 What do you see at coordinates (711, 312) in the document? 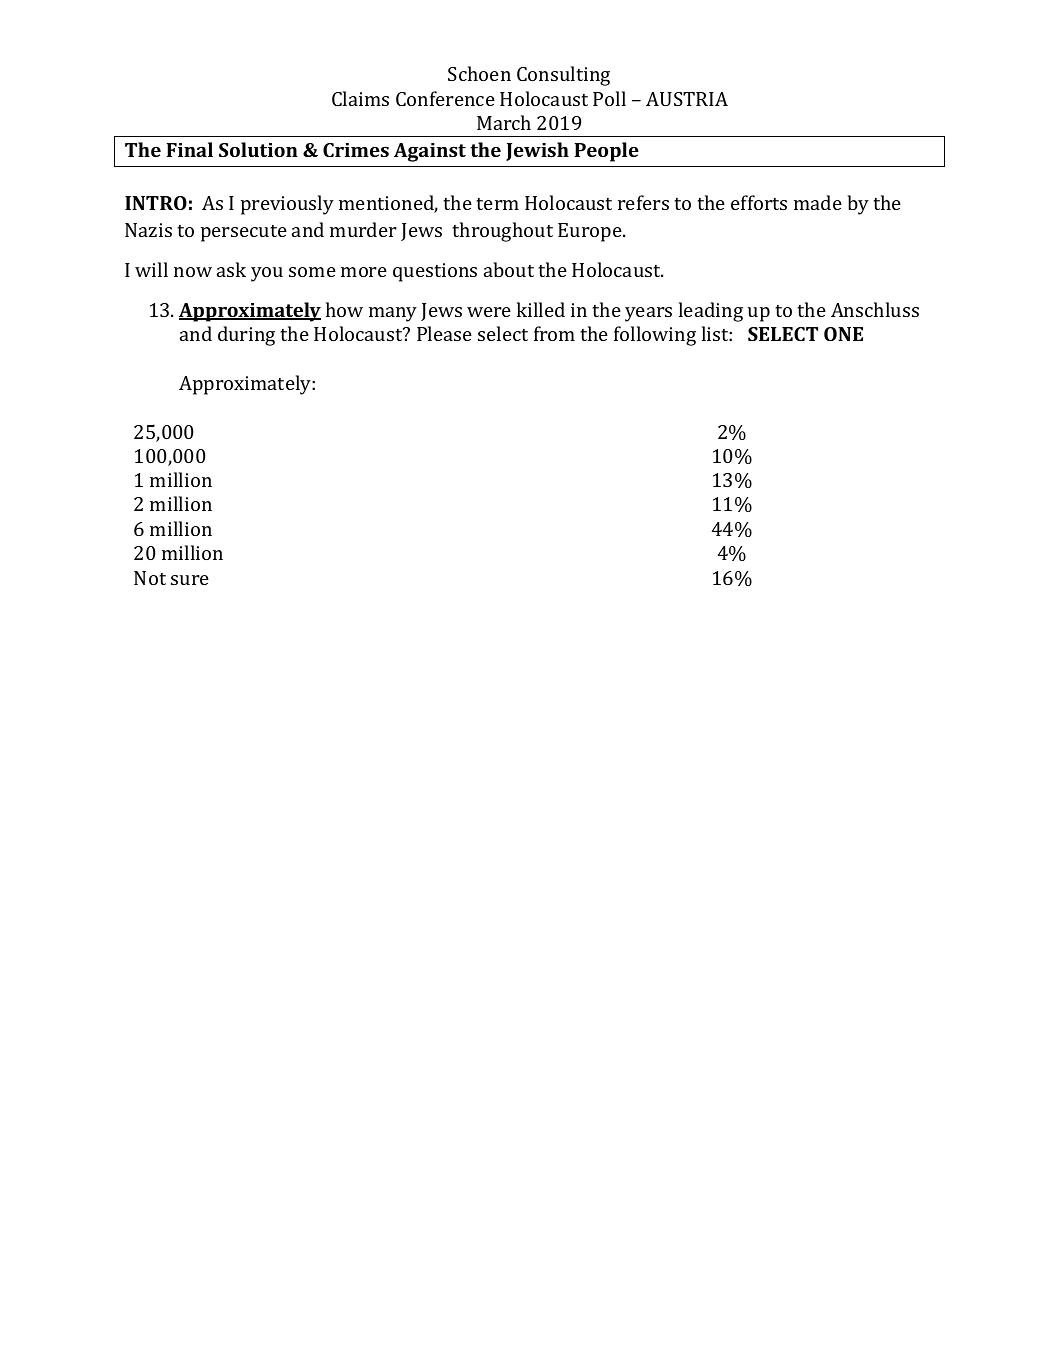
I see `leading` at bounding box center [711, 312].
